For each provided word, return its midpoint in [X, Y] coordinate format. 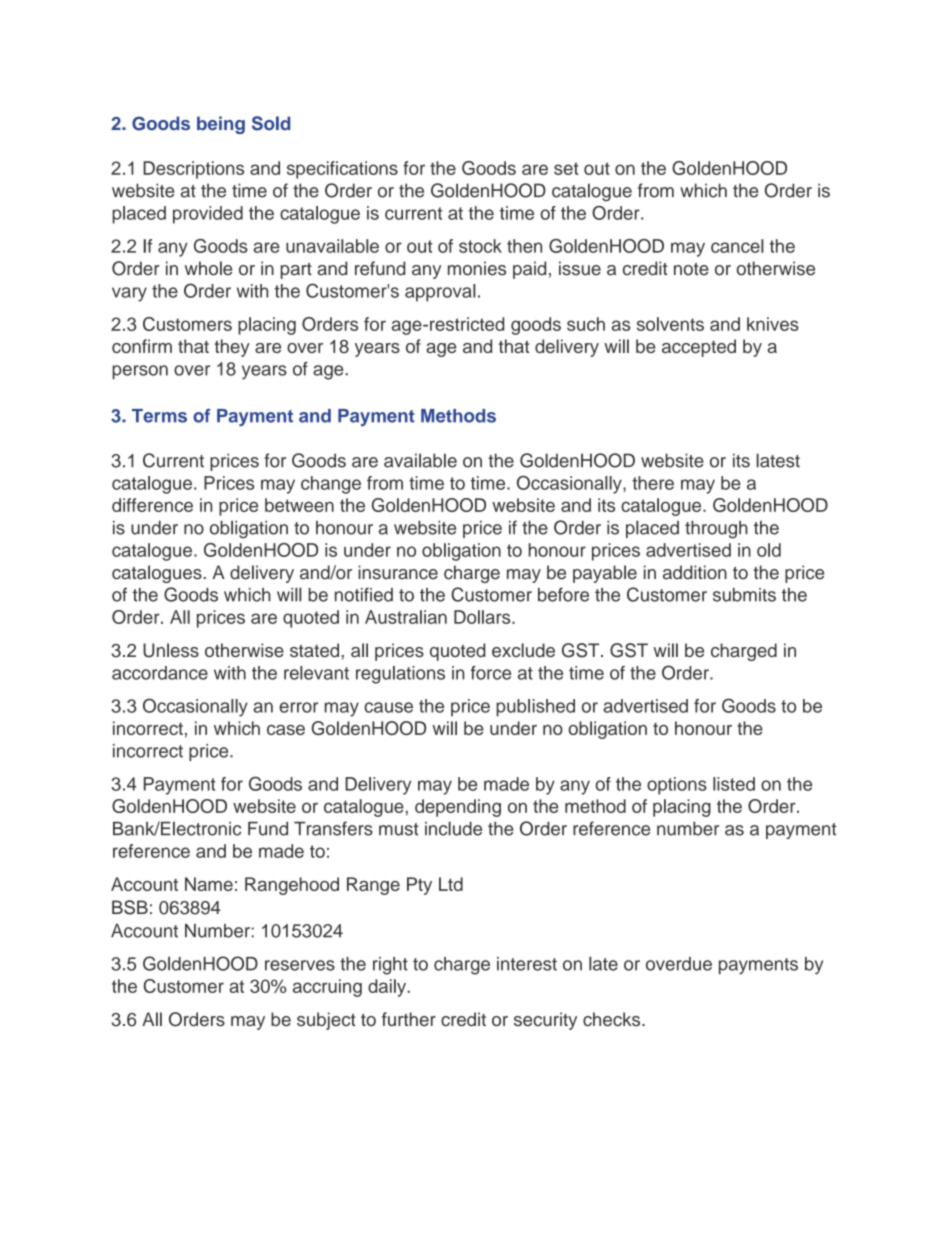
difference [152, 505]
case [286, 730]
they [232, 348]
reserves [300, 965]
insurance [398, 572]
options [677, 786]
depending [458, 808]
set [566, 168]
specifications [342, 170]
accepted [699, 348]
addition [695, 572]
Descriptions [193, 170]
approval [440, 293]
